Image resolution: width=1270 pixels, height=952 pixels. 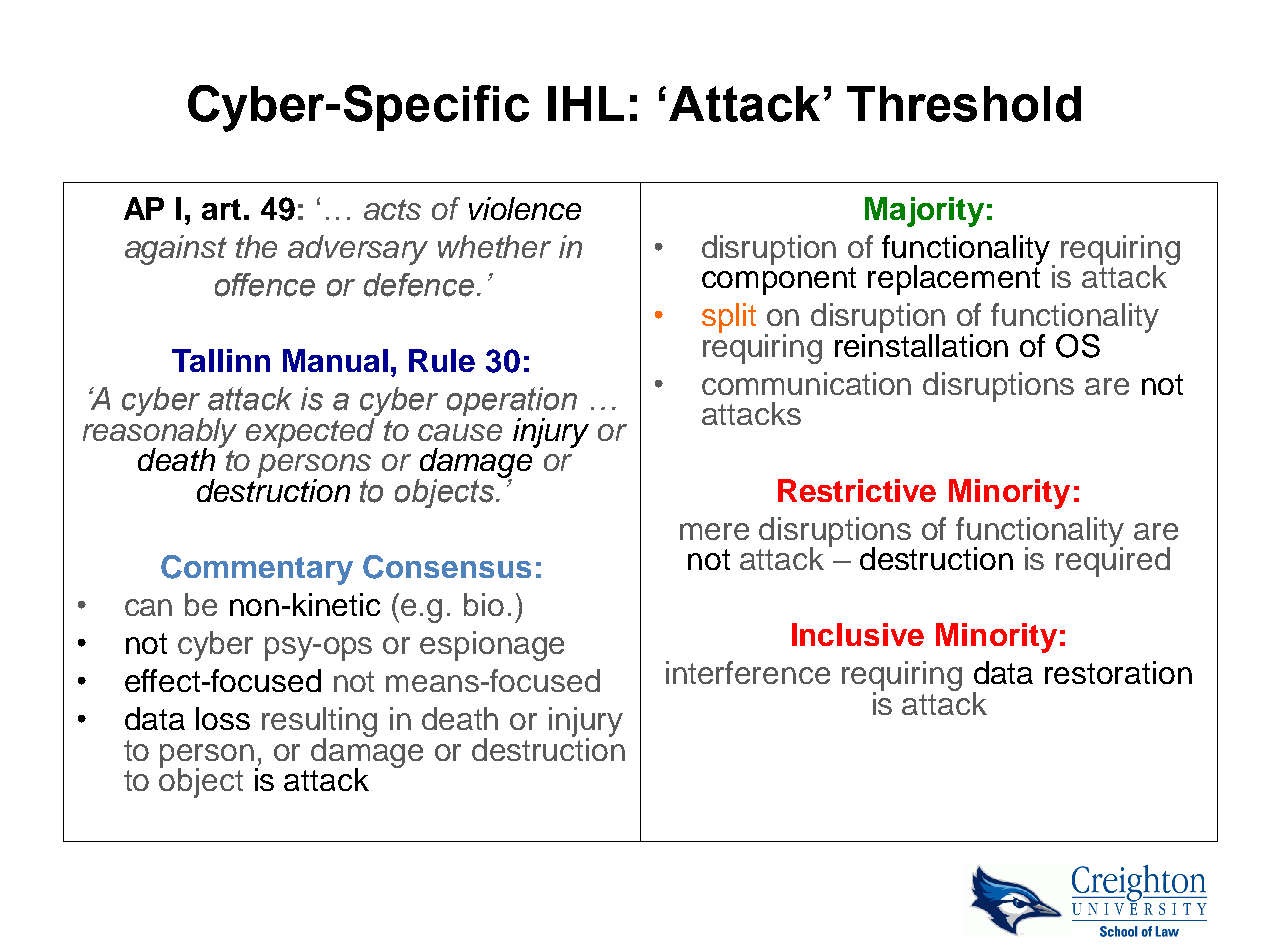 I want to click on Threshold, so click(x=964, y=104).
